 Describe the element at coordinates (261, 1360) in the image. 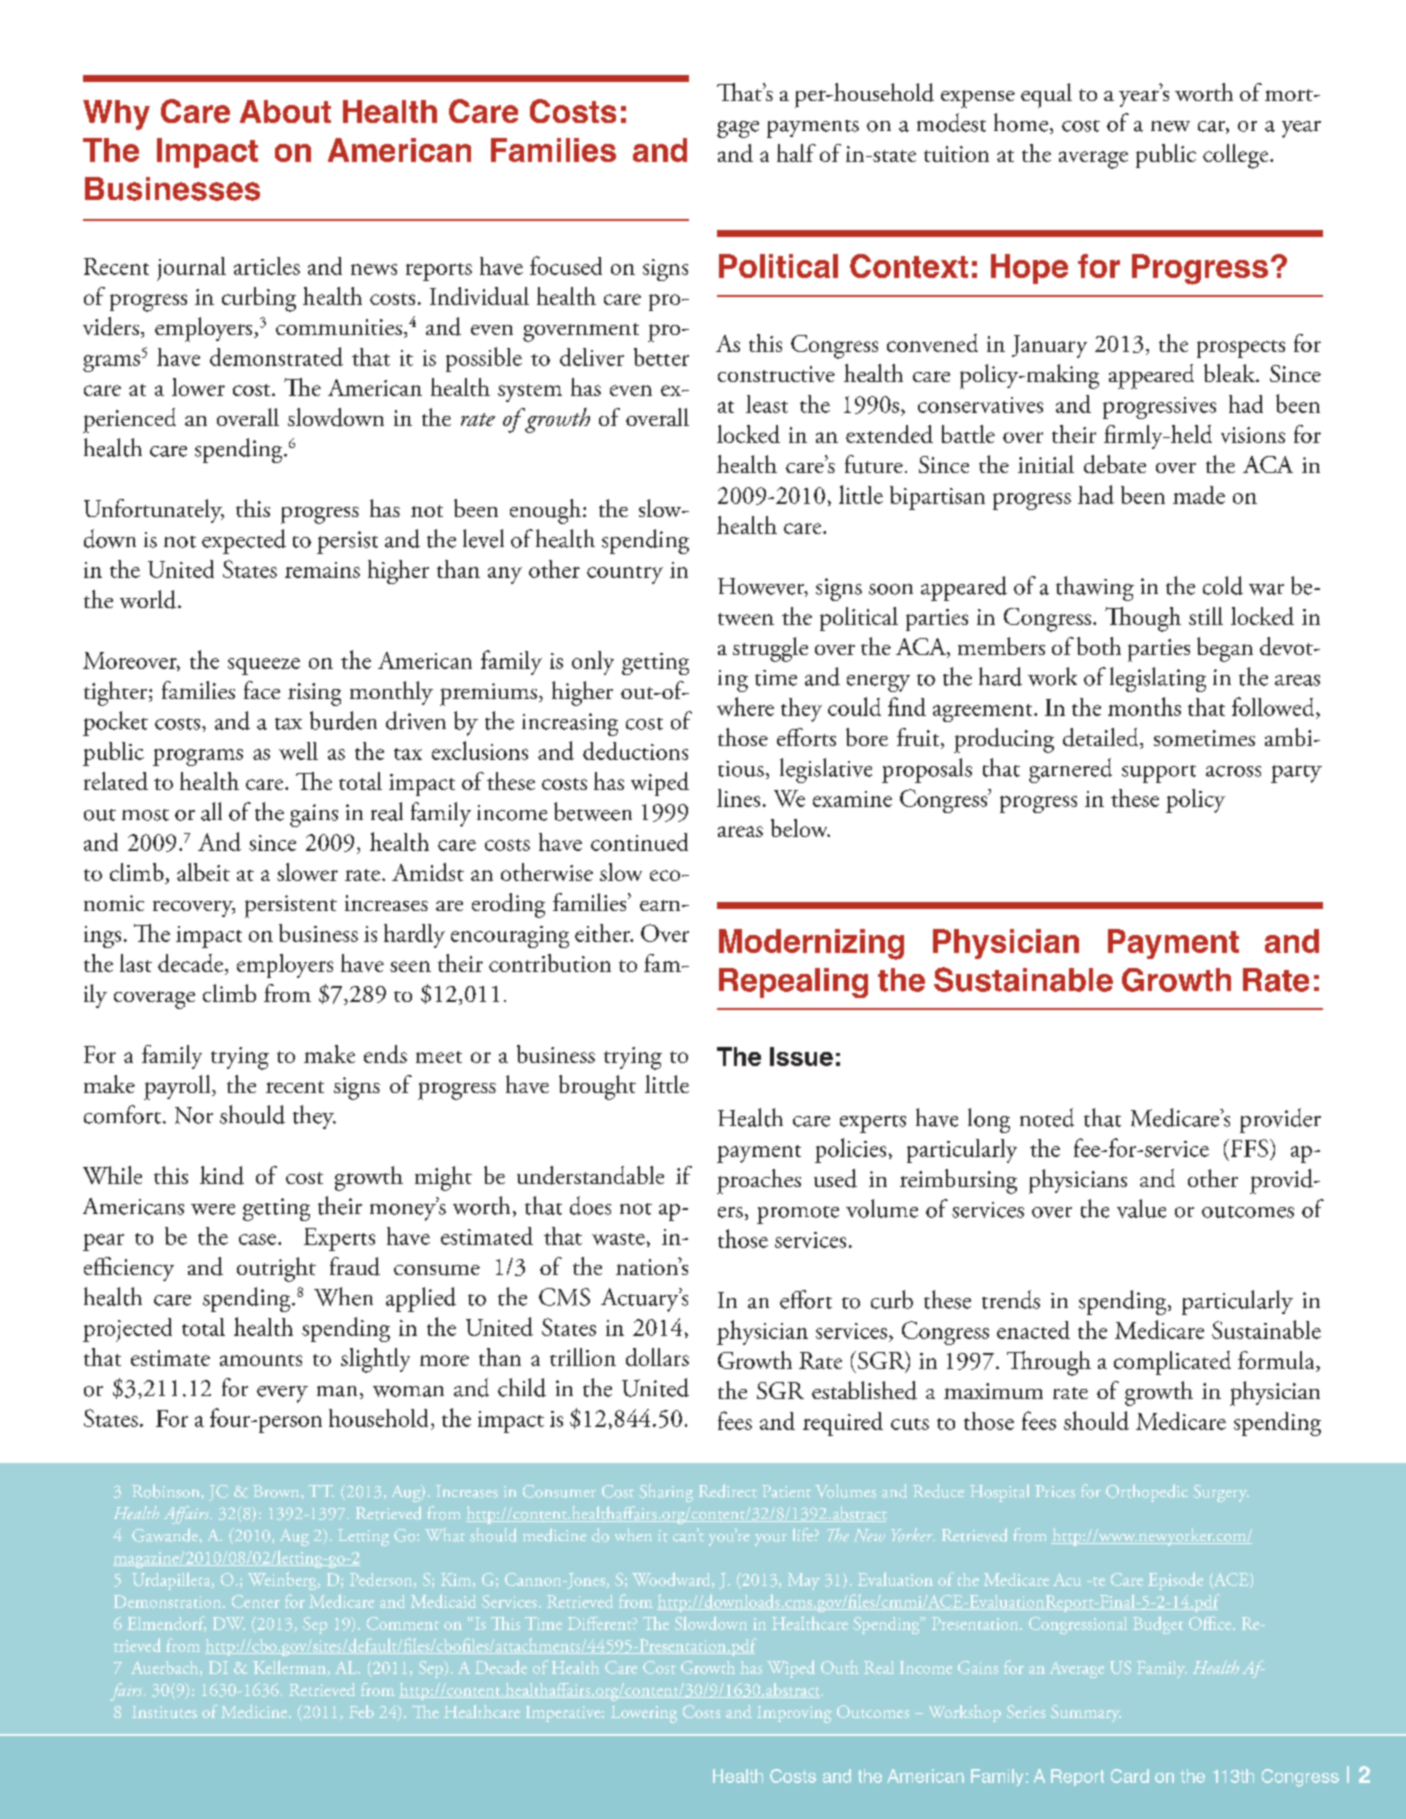

I see `amounts` at that location.
